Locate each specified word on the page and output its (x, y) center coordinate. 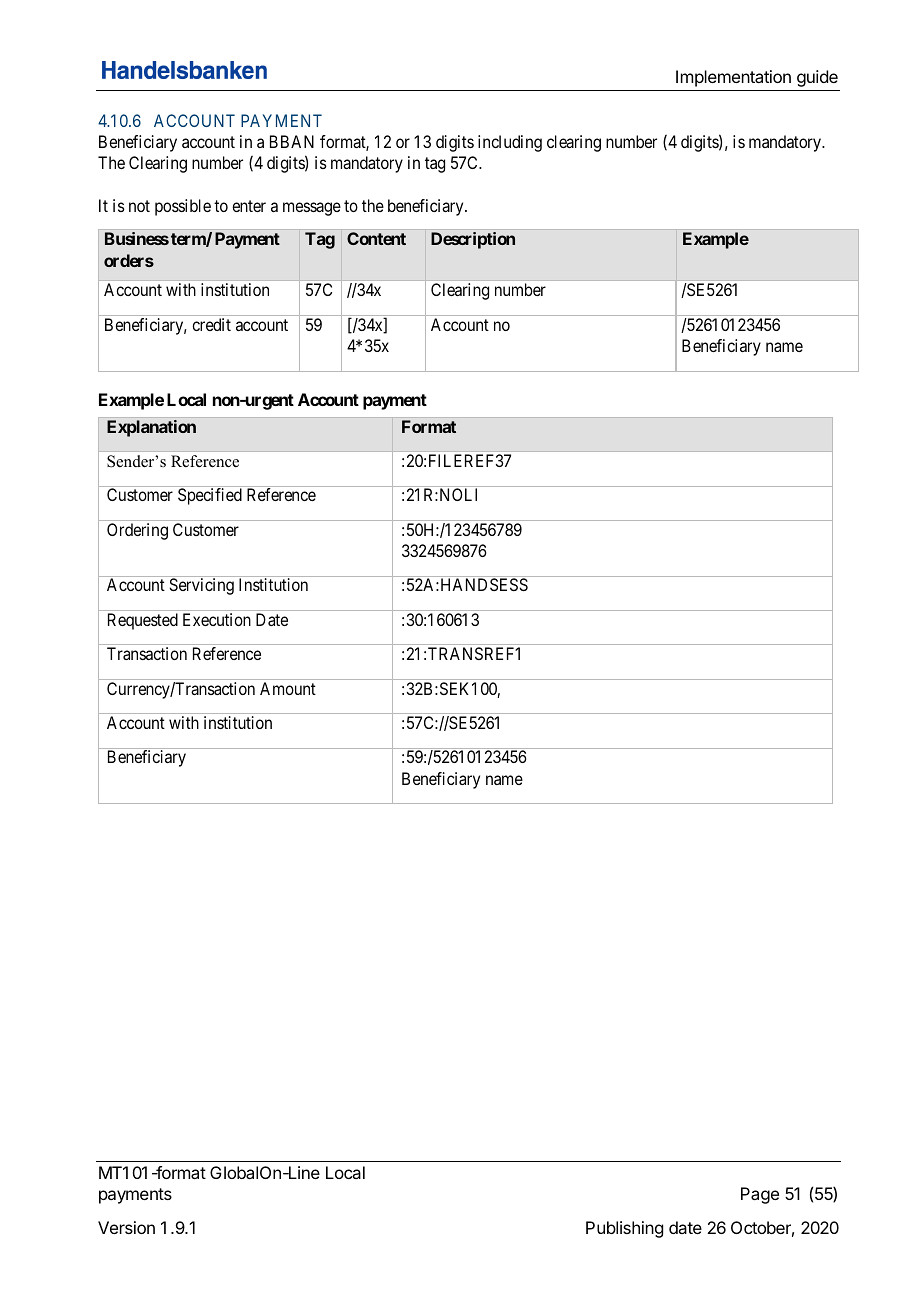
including (510, 143)
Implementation (733, 78)
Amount (288, 688)
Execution (217, 619)
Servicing (201, 586)
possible (183, 207)
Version (126, 1227)
